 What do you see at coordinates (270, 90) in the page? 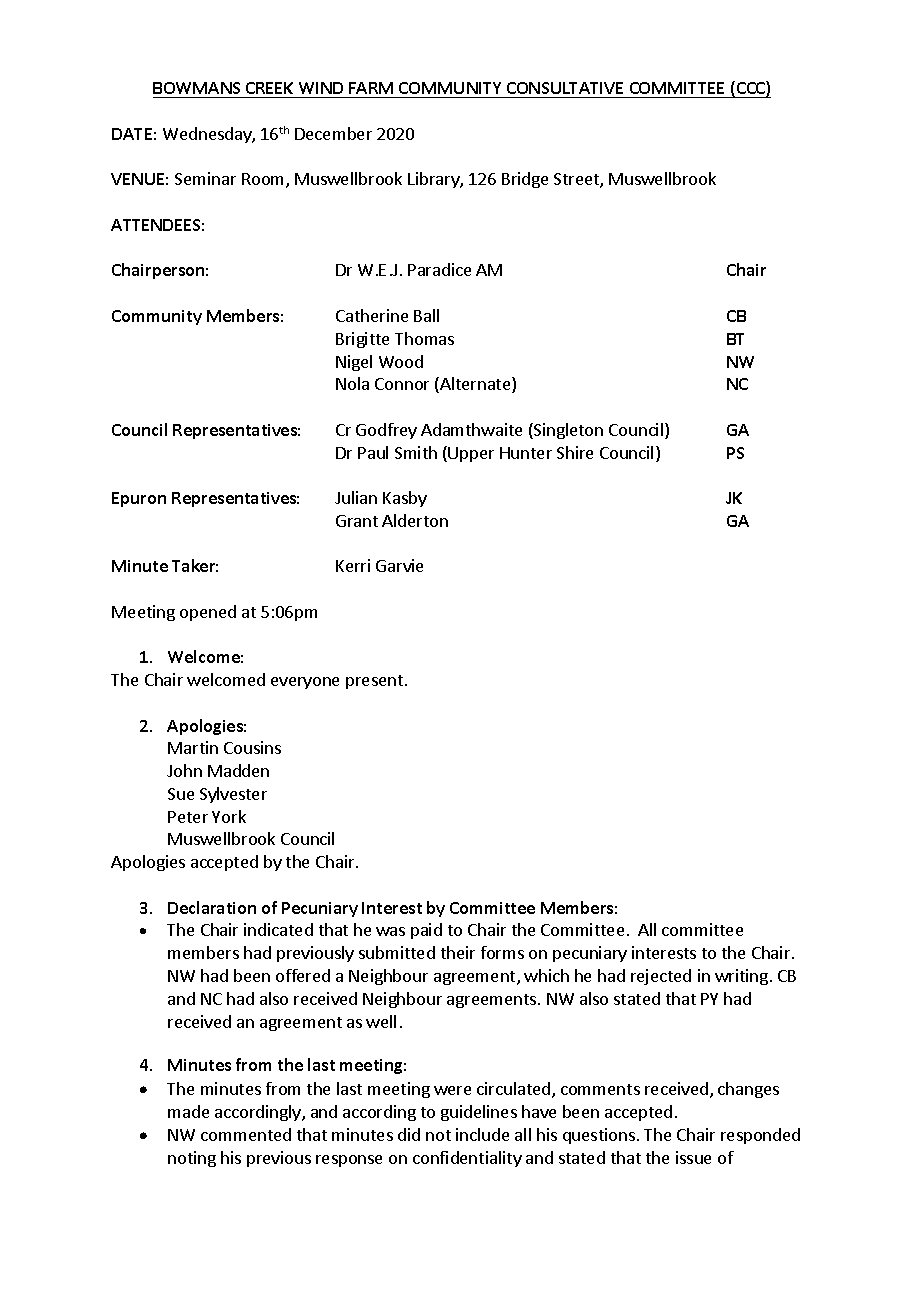
I see `CREEK` at bounding box center [270, 90].
